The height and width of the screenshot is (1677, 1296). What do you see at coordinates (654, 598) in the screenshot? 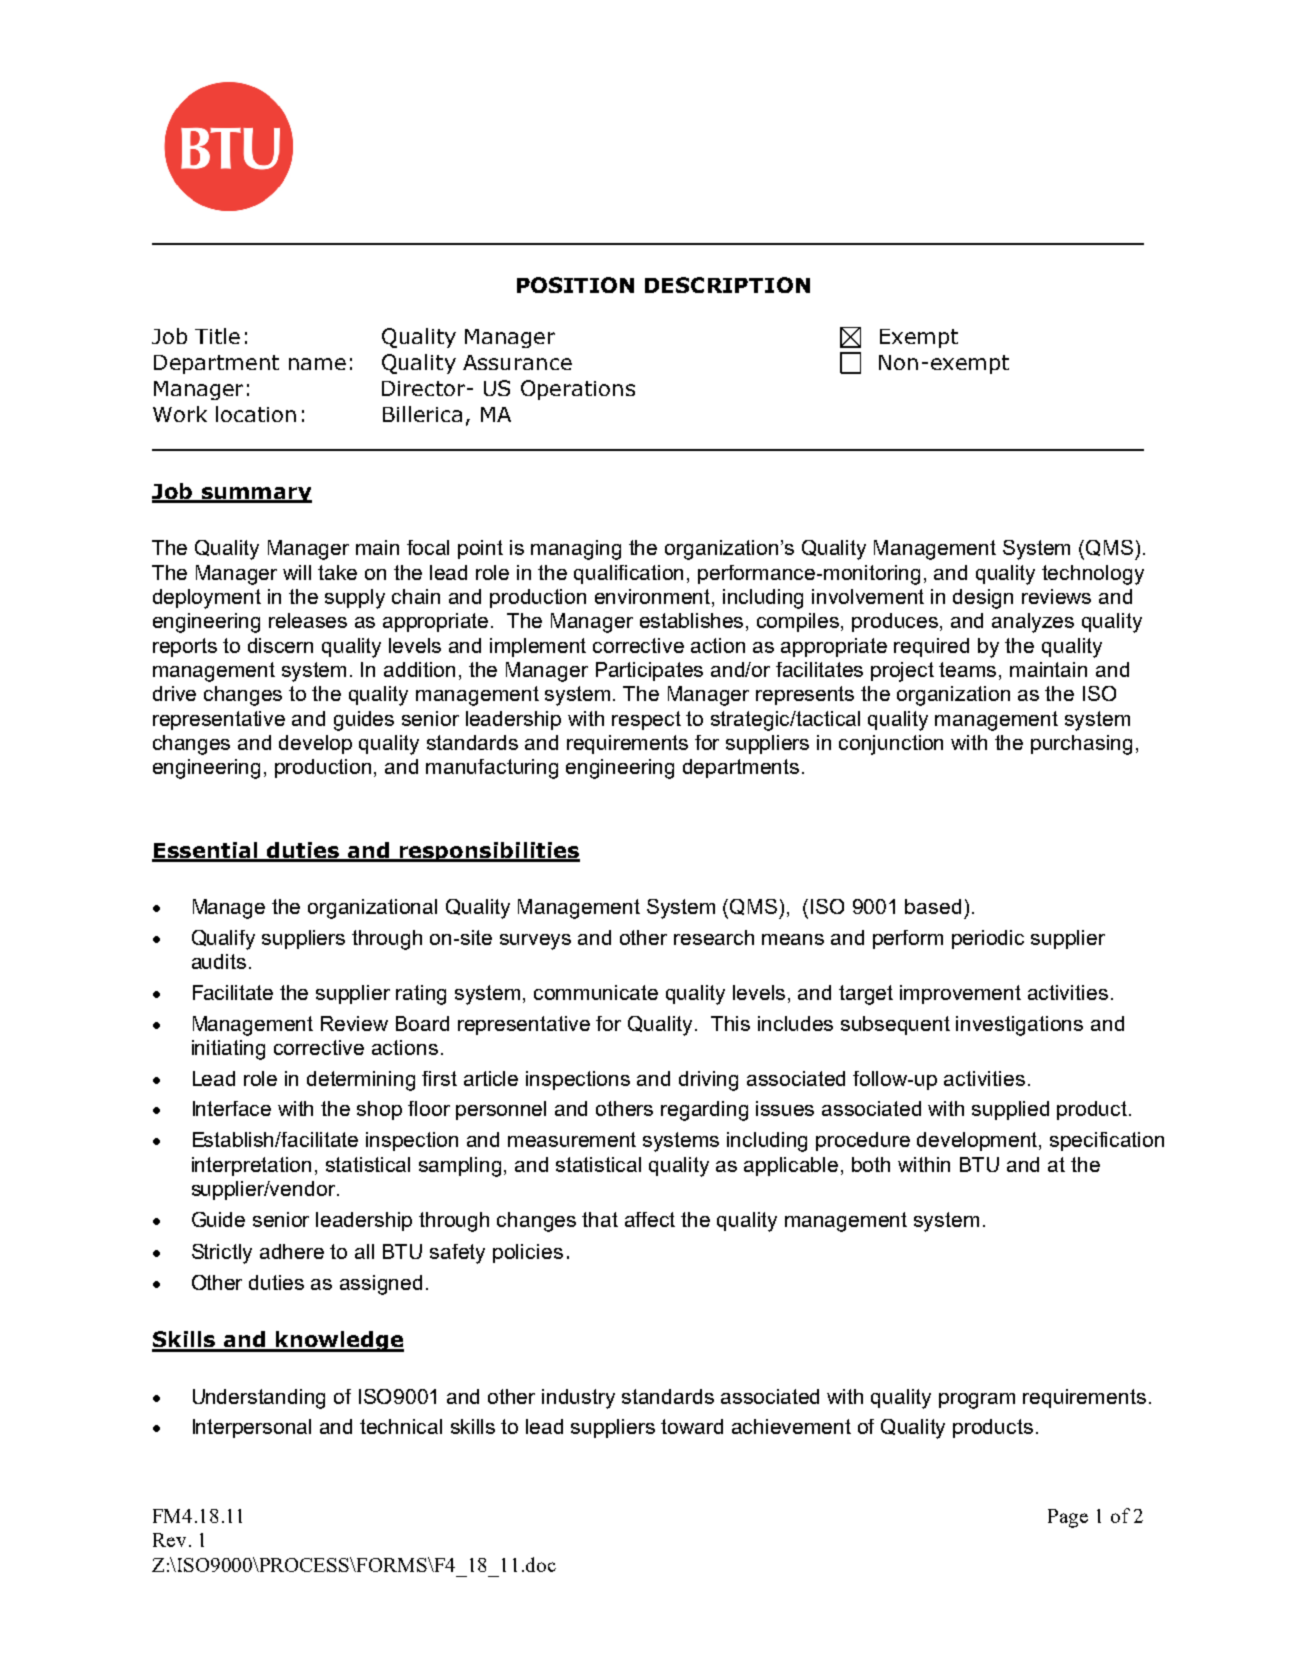
I see `environment` at bounding box center [654, 598].
